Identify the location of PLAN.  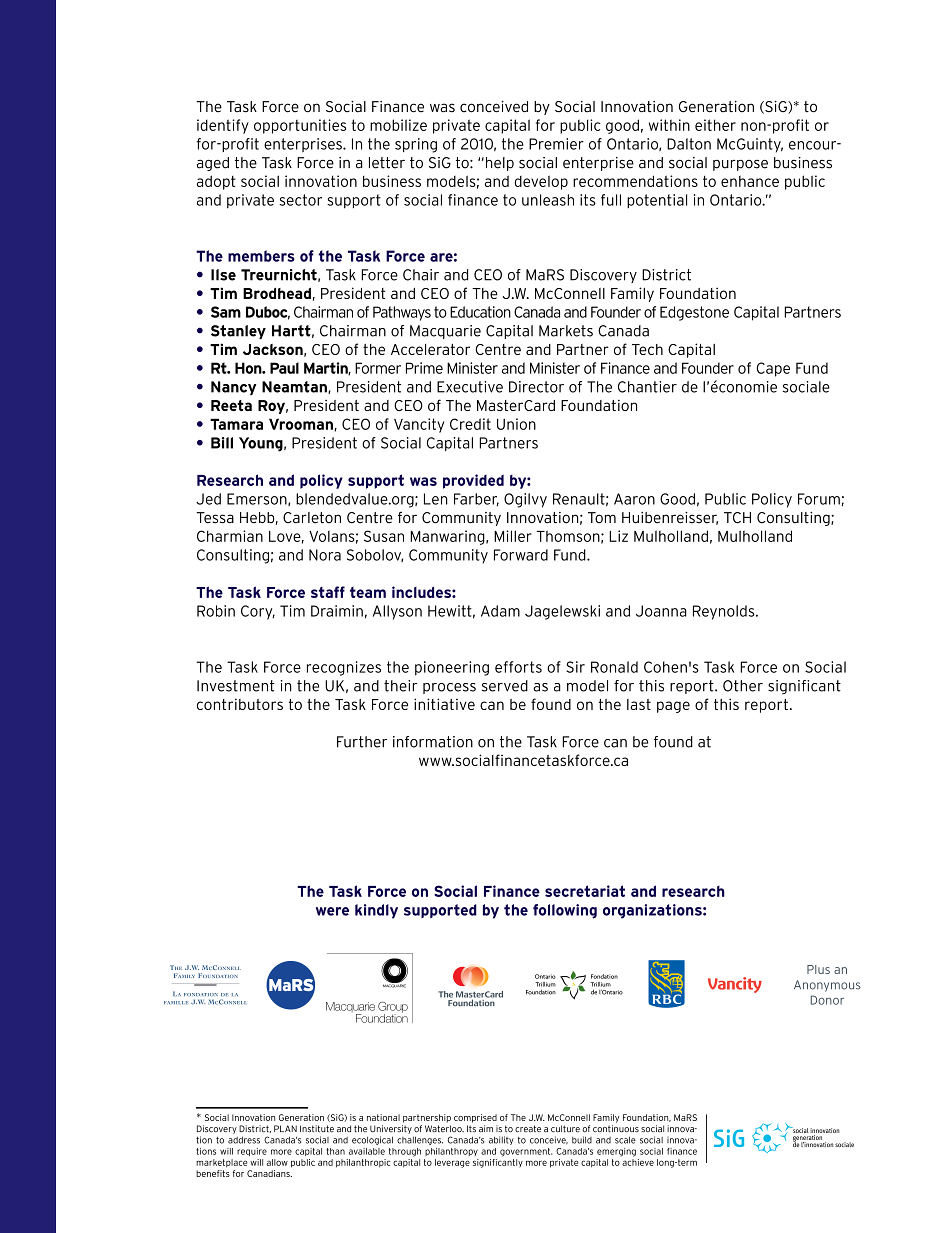
(285, 1128).
